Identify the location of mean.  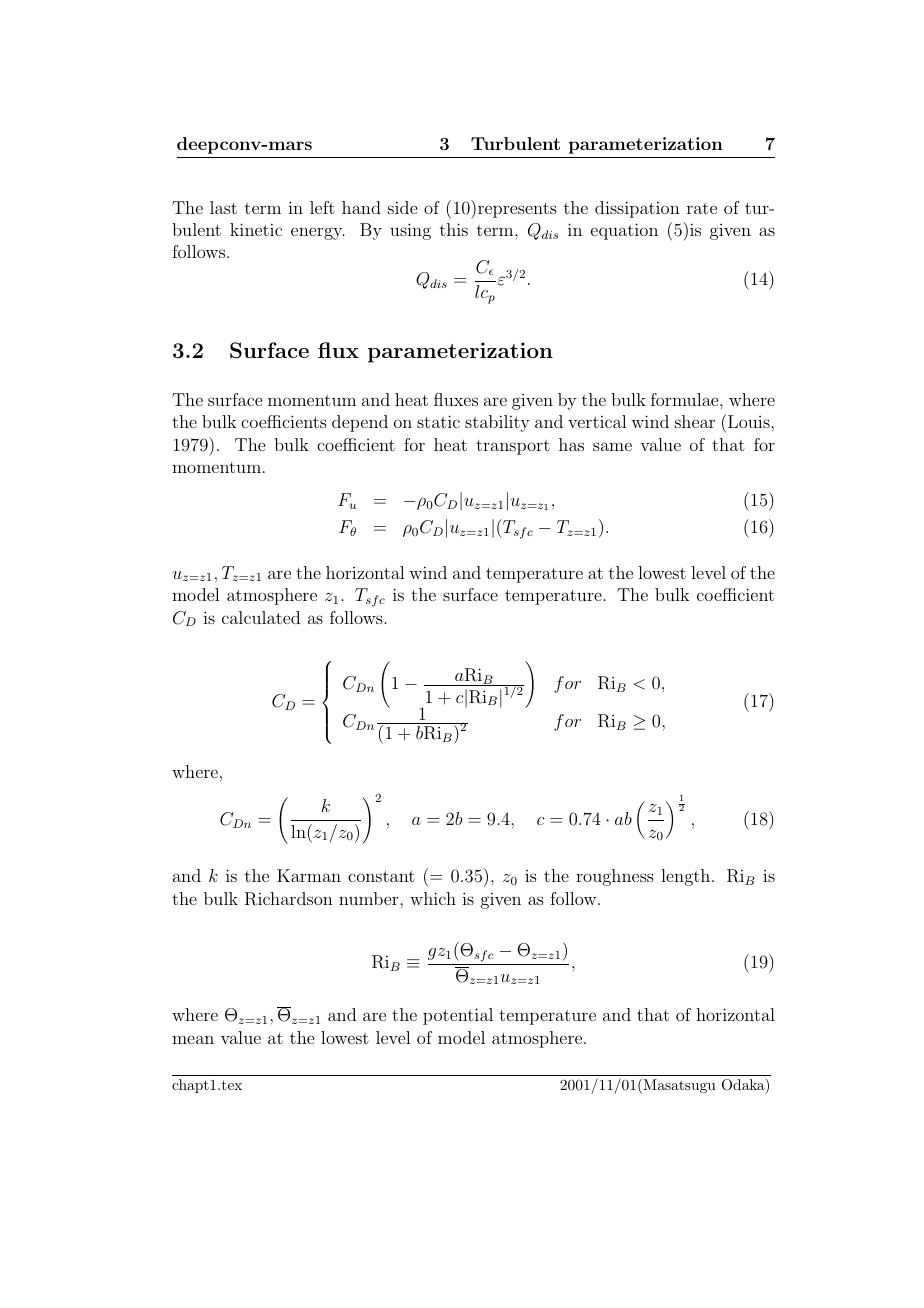
(193, 1039).
